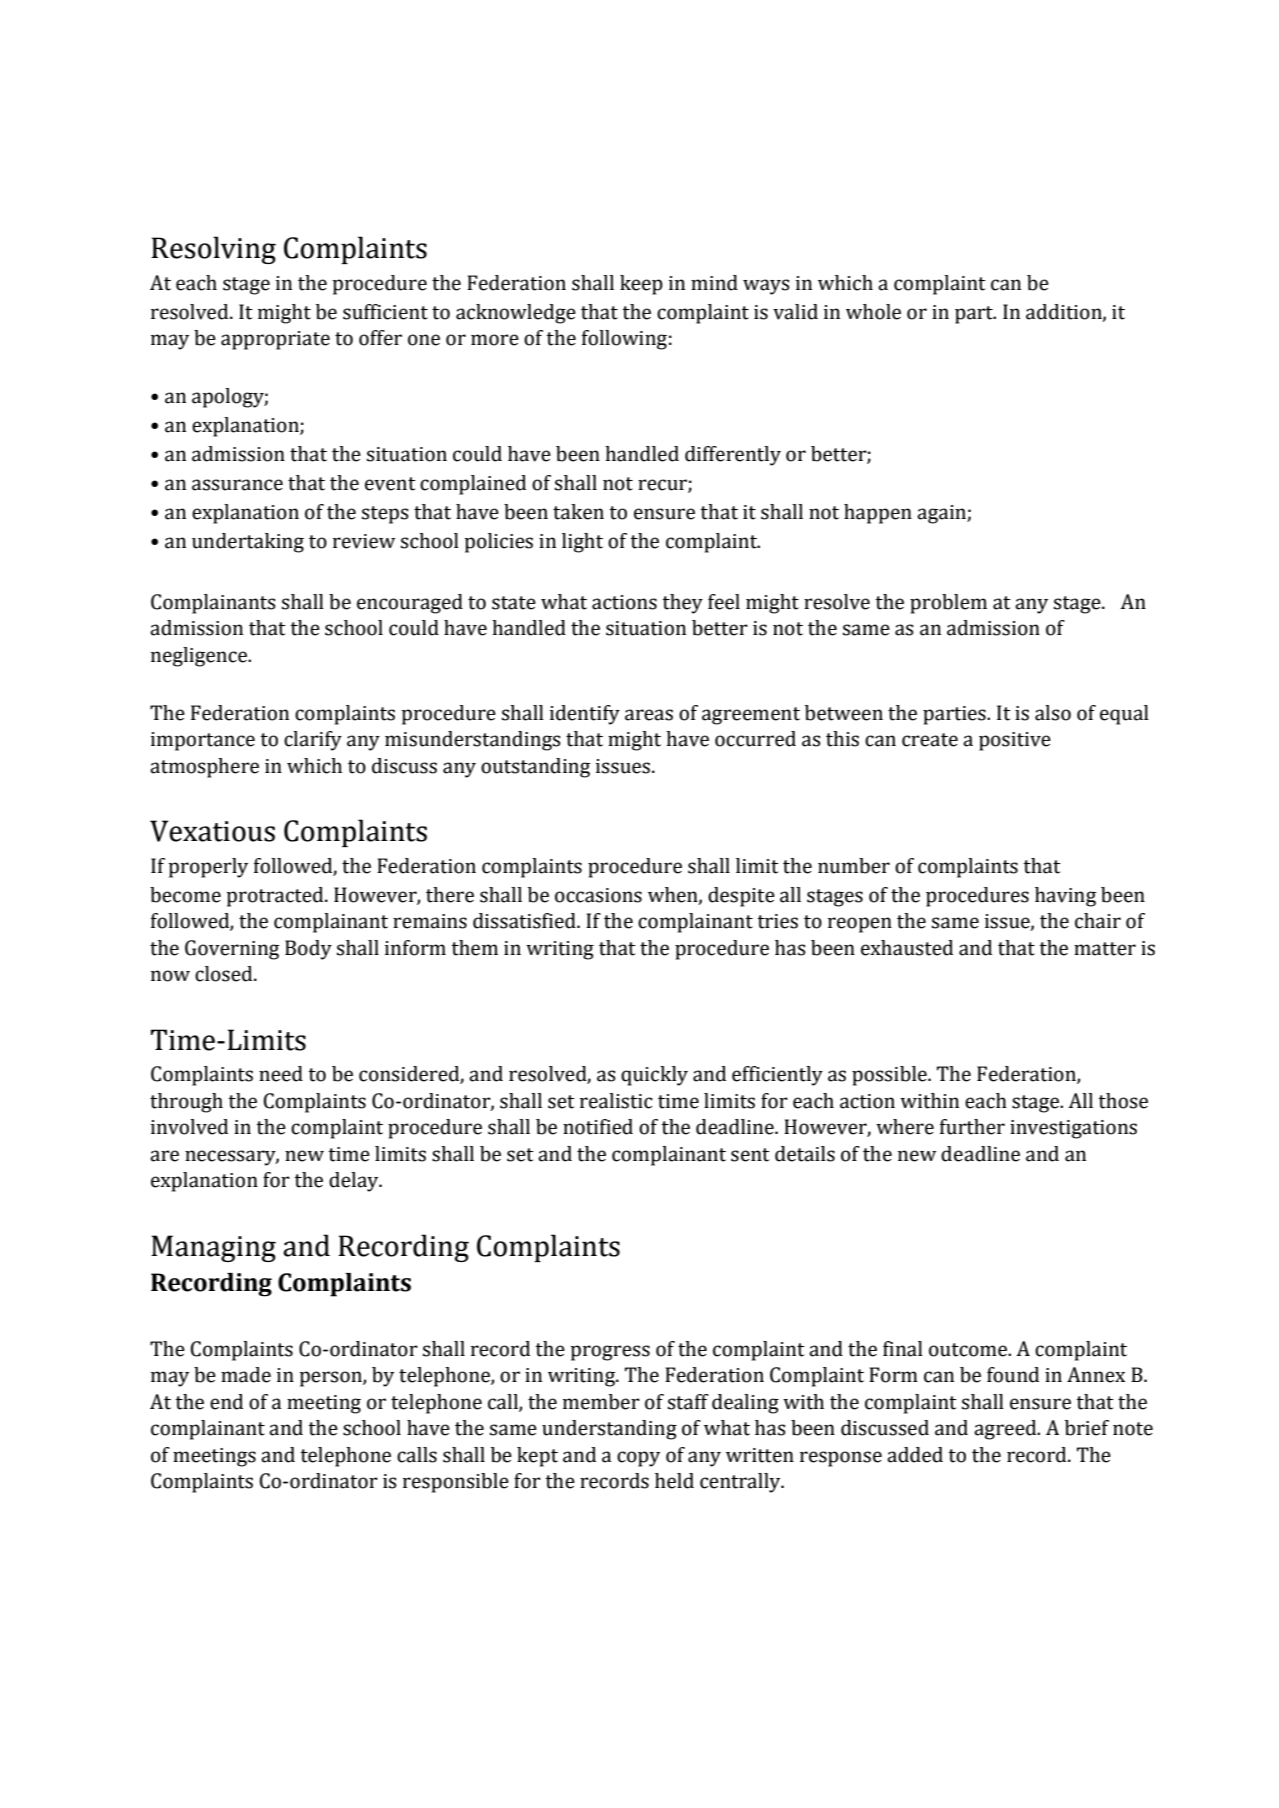  I want to click on keep, so click(641, 285).
